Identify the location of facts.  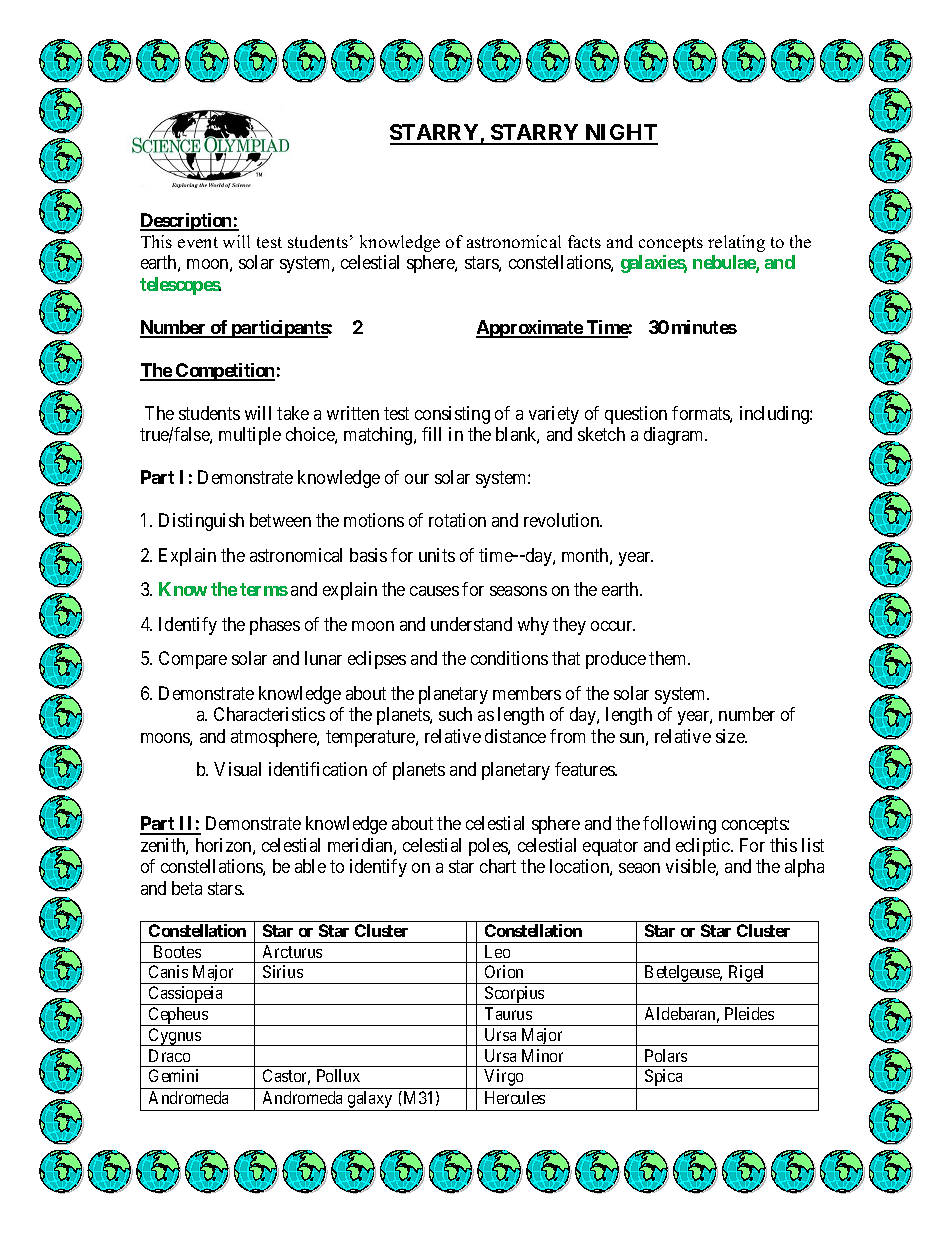
(584, 241).
